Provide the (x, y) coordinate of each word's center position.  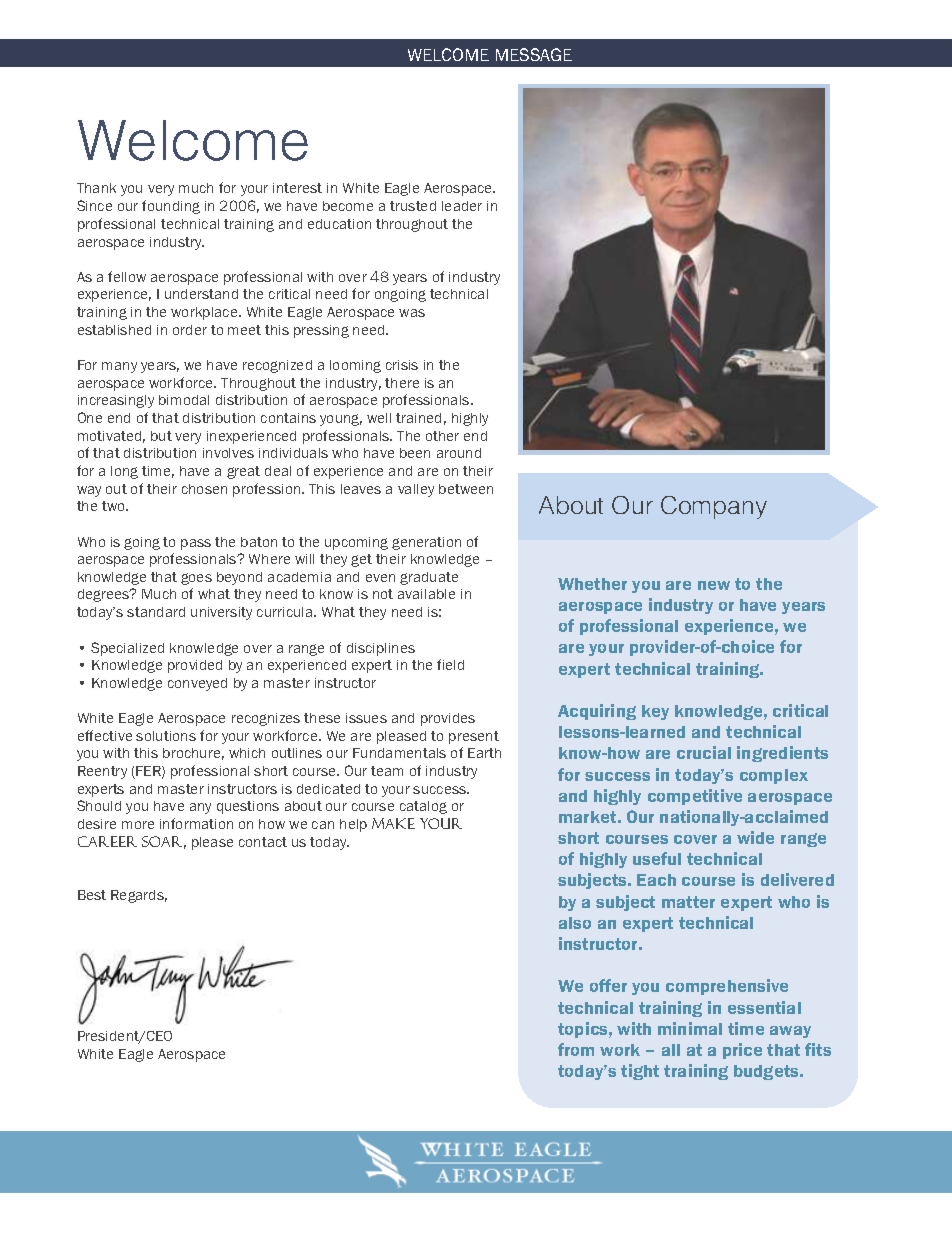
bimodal (184, 400)
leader (462, 206)
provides (448, 719)
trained (418, 418)
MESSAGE (534, 54)
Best (92, 895)
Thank (96, 188)
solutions (166, 736)
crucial (704, 752)
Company (714, 507)
